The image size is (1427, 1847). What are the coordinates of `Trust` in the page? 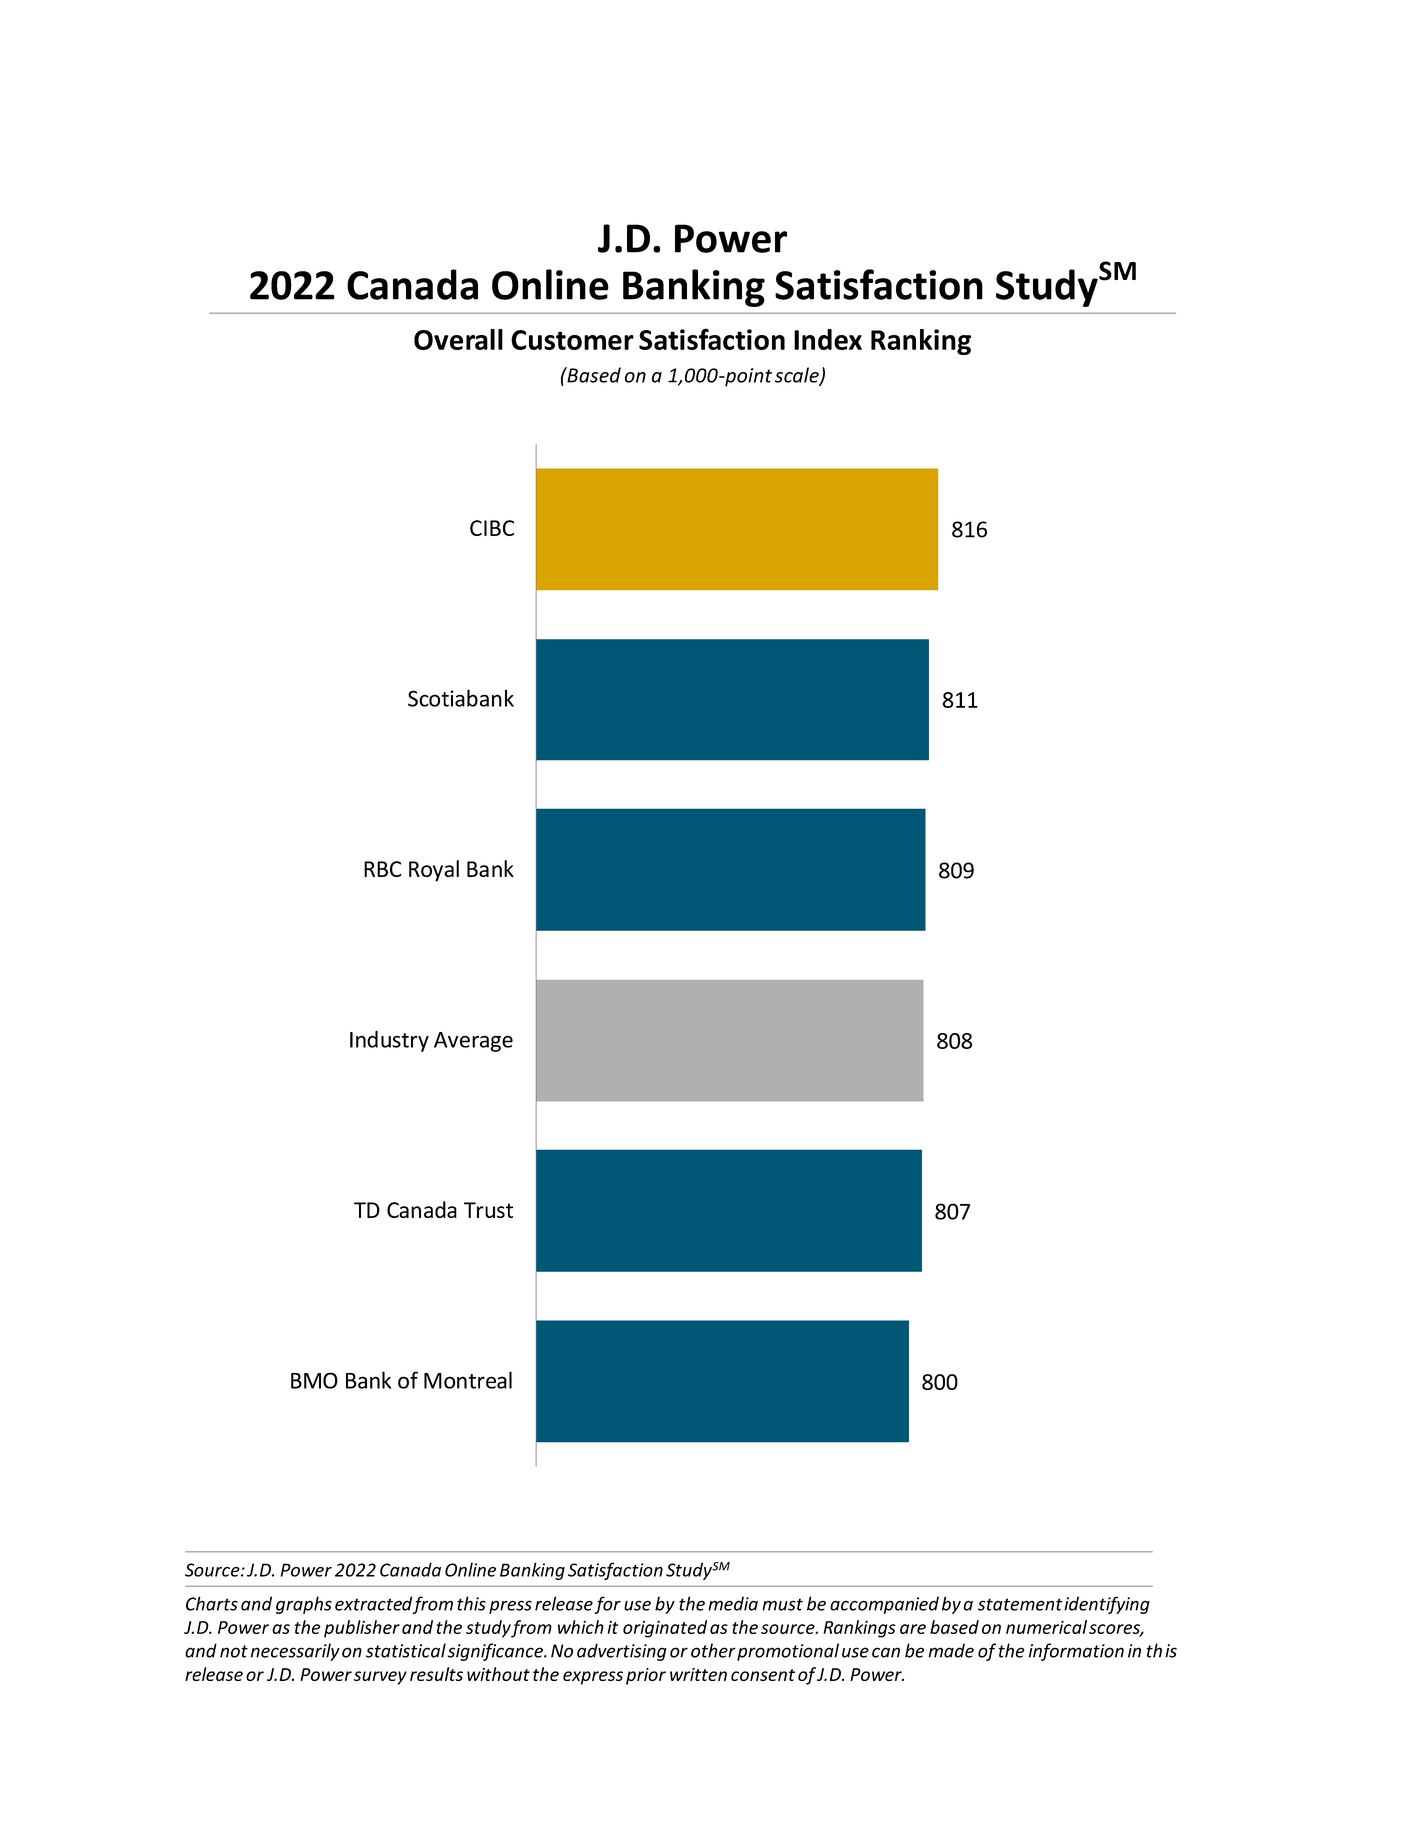 It's located at (488, 1210).
